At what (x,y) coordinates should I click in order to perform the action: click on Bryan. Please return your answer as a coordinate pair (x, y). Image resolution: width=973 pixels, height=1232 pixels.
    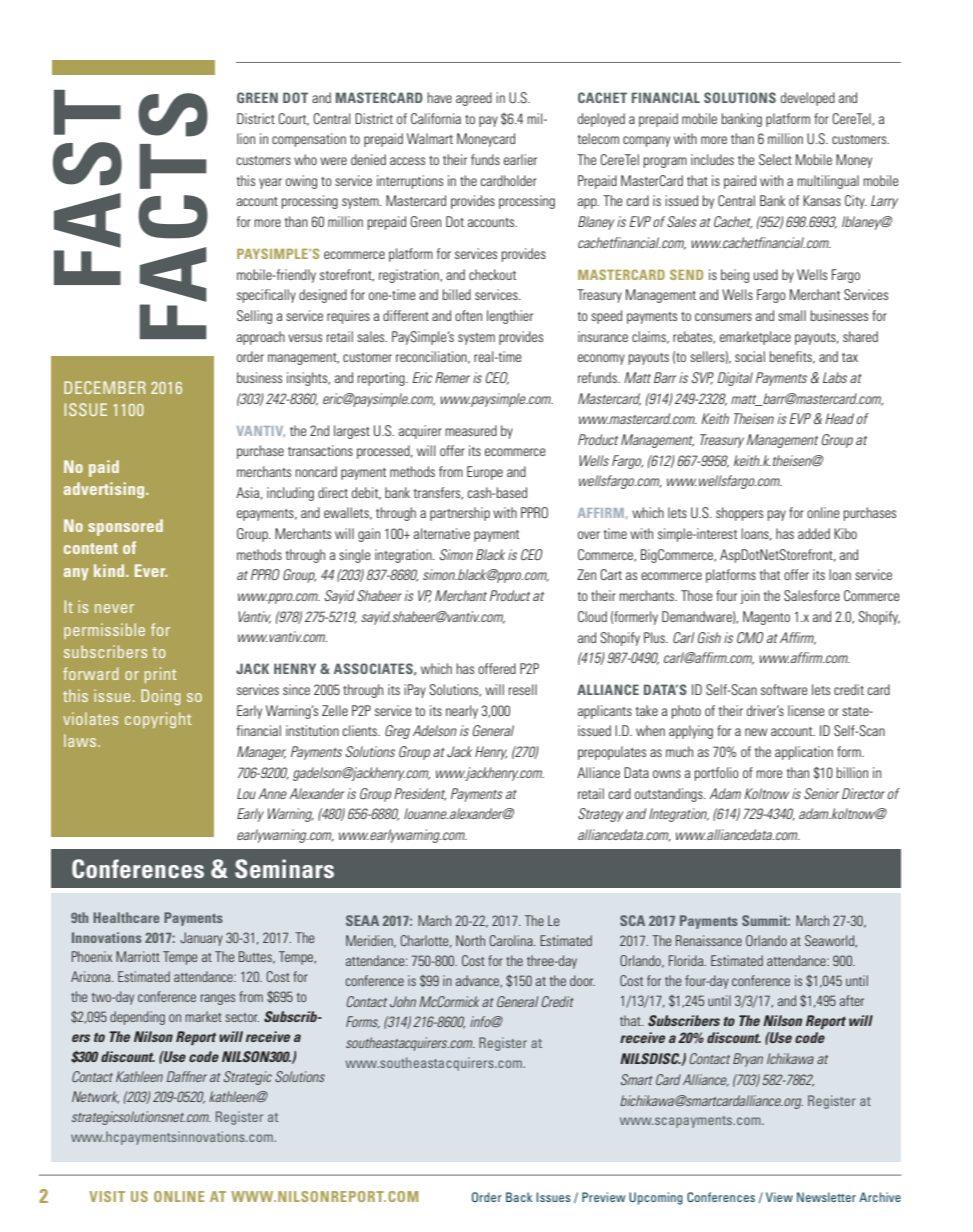
    Looking at the image, I should click on (748, 1060).
